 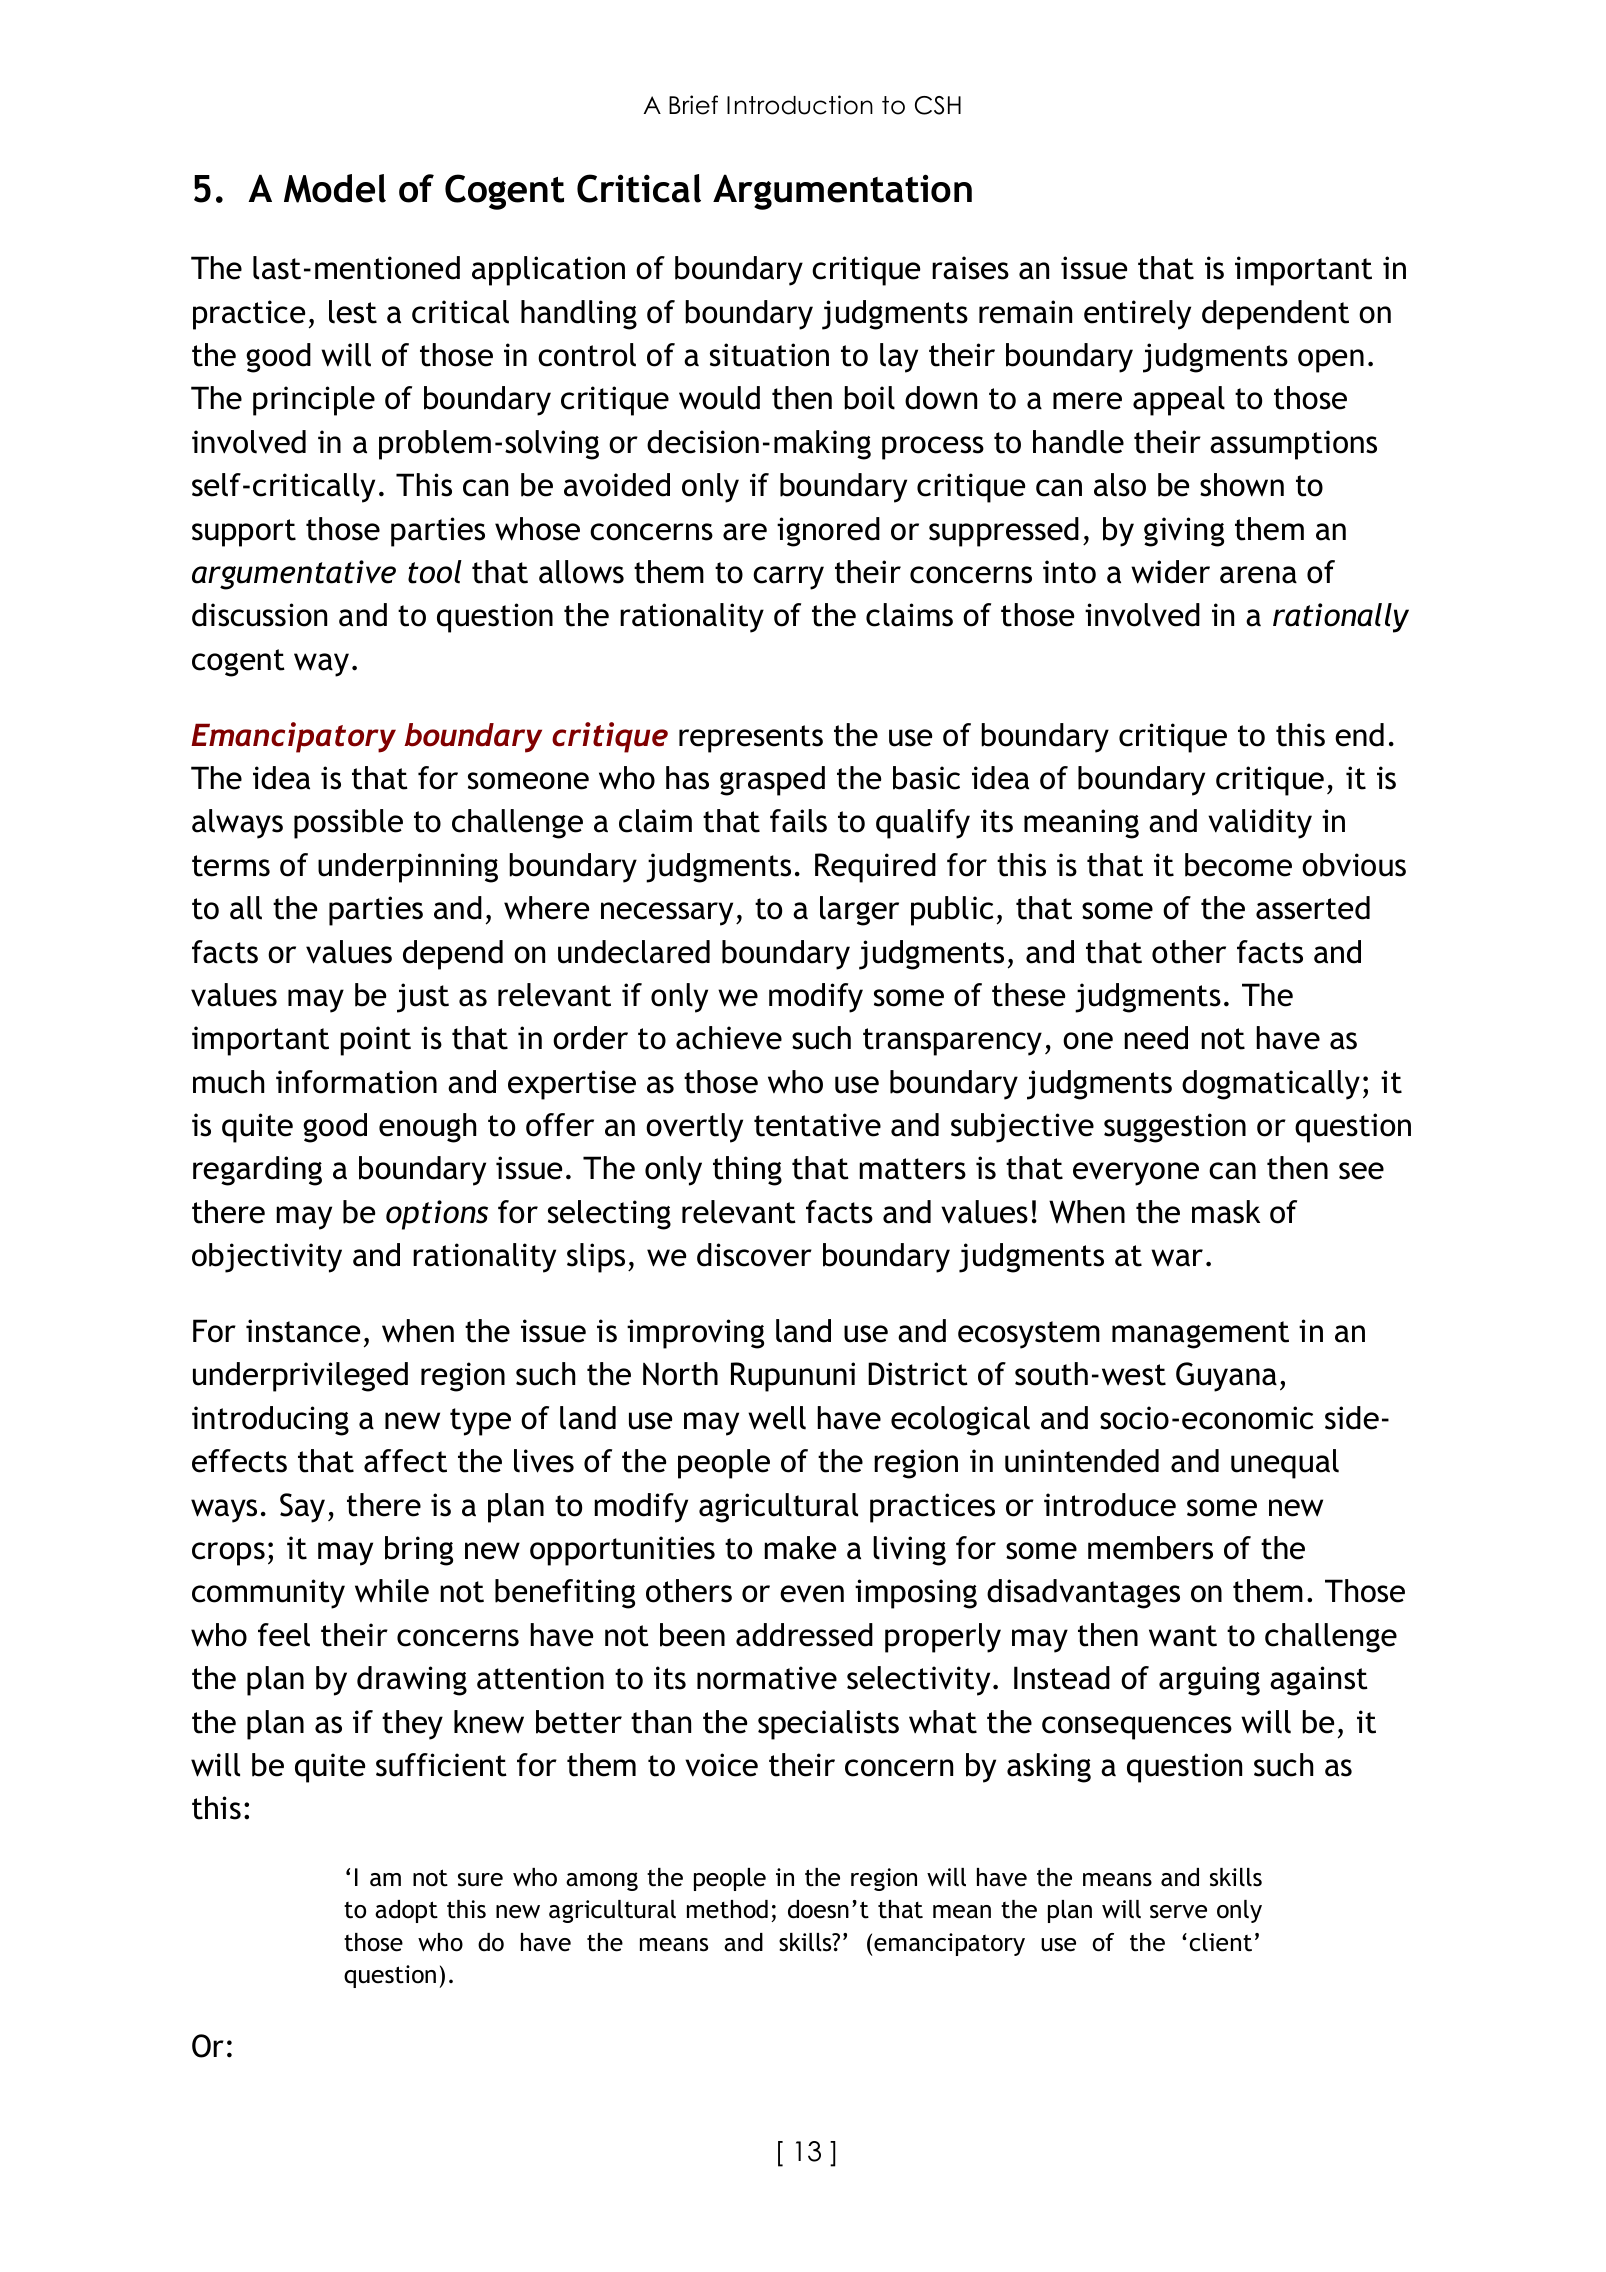 I want to click on adopt, so click(x=406, y=1911).
